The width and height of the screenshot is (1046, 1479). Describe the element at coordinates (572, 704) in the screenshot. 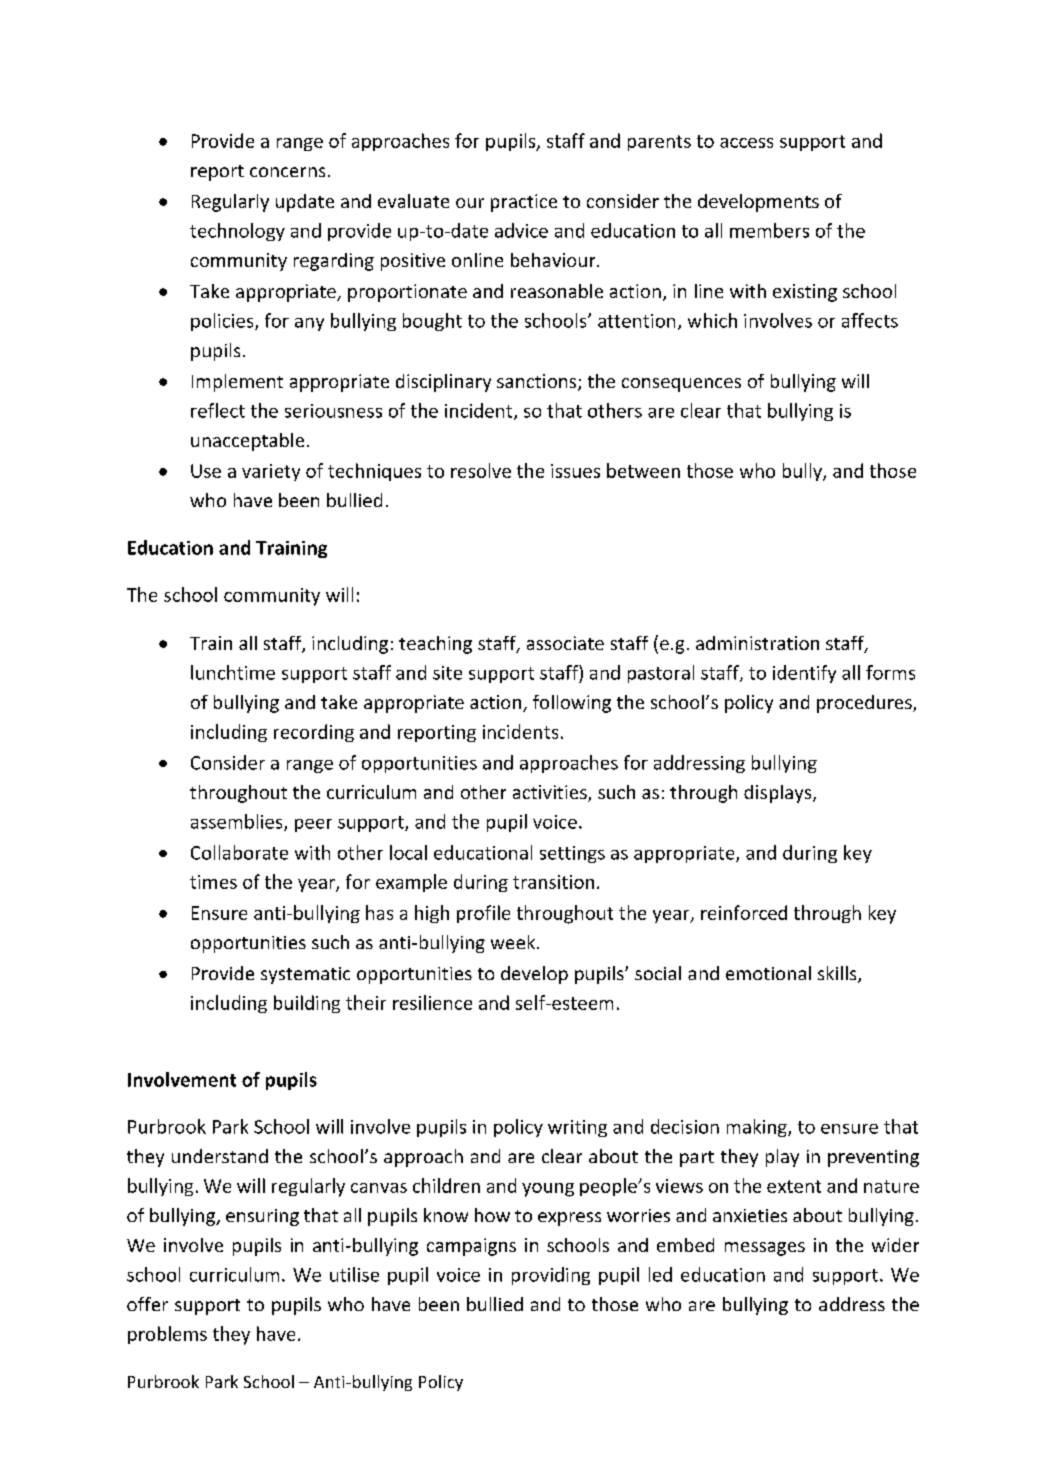

I see `following` at that location.
